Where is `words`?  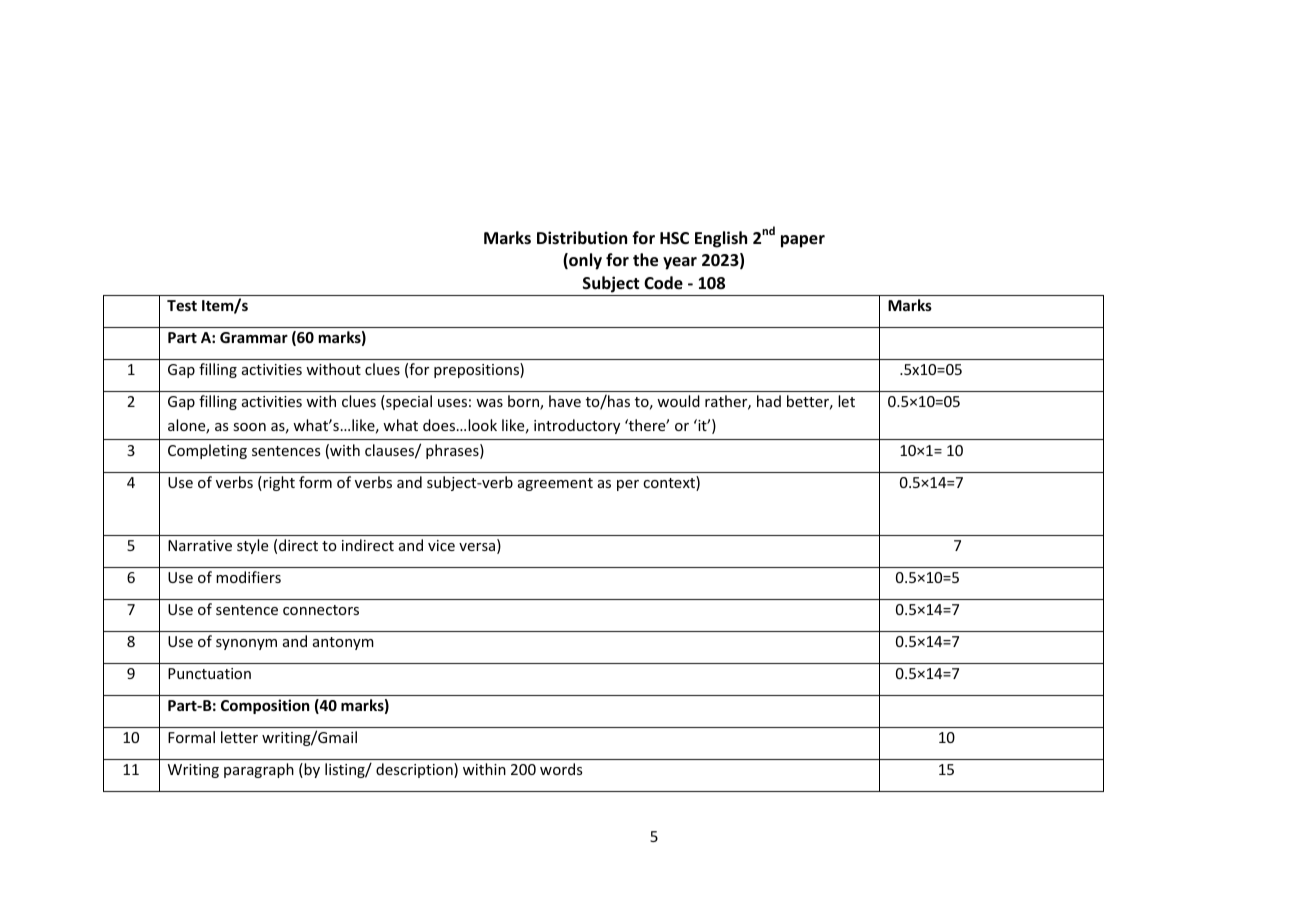 words is located at coordinates (561, 769).
